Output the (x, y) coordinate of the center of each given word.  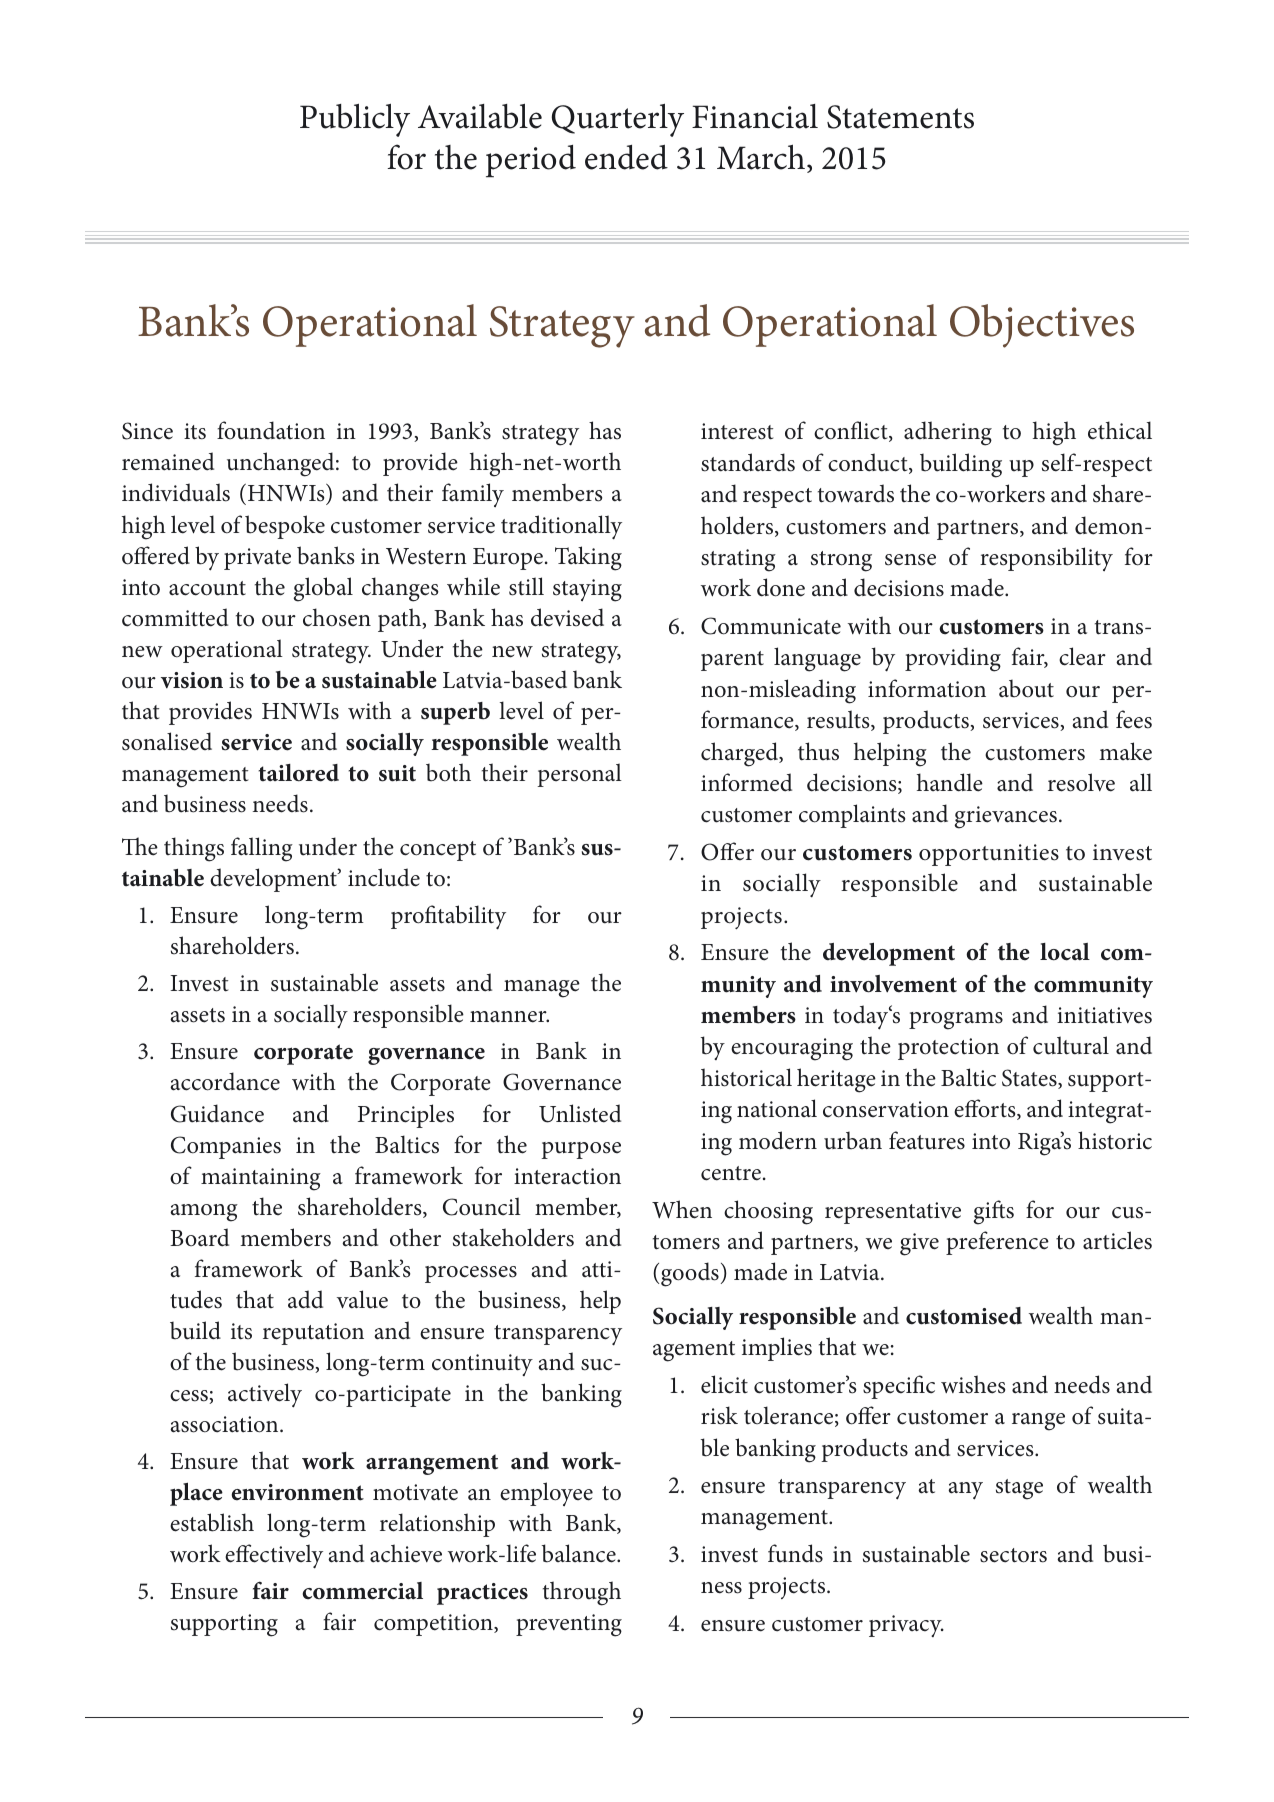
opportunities (989, 855)
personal (579, 775)
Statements (900, 117)
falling (262, 849)
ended (626, 157)
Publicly (355, 120)
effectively (274, 1556)
